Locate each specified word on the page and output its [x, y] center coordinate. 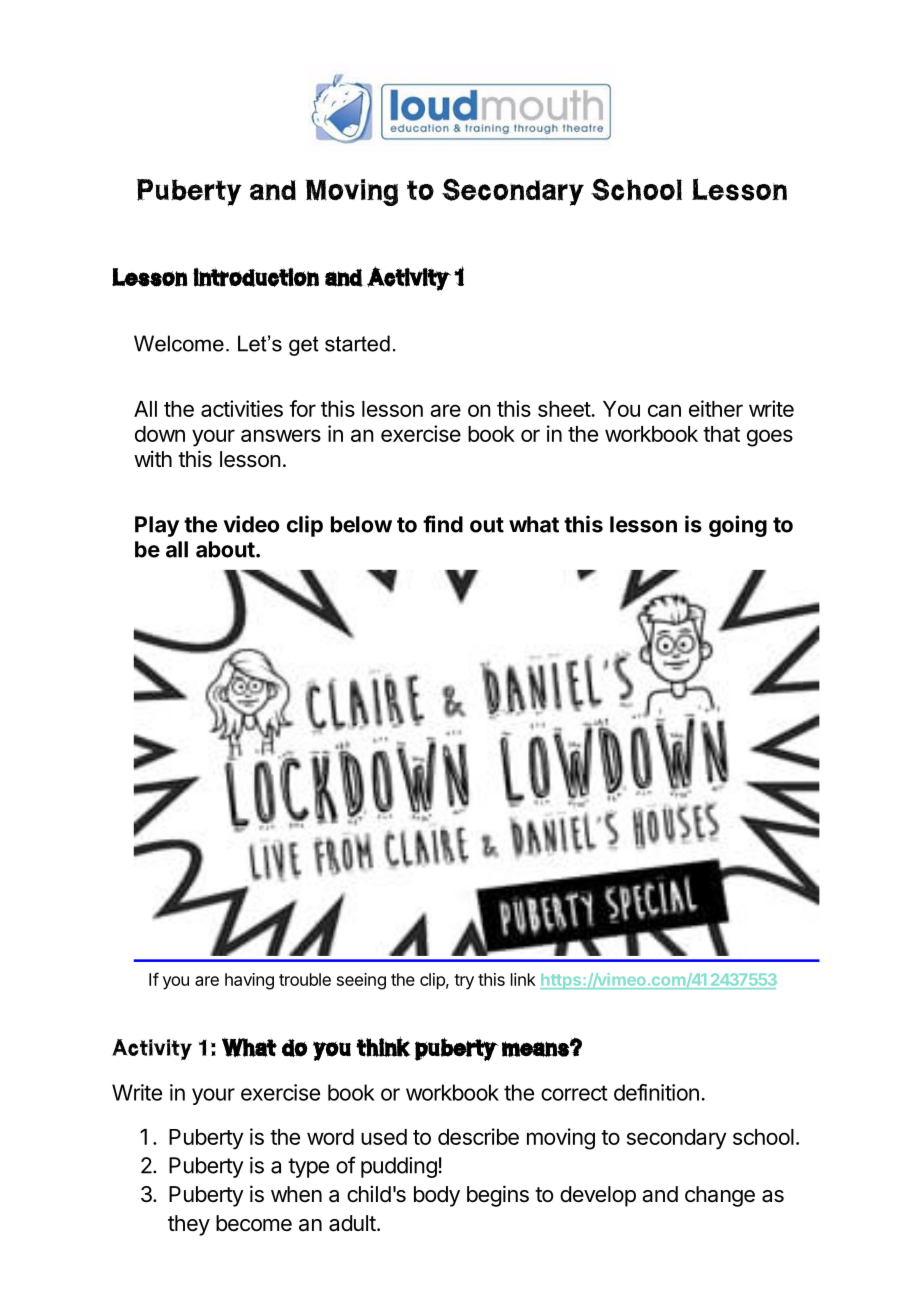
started [357, 343]
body [437, 1196]
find [443, 524]
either [716, 408]
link [523, 979]
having [249, 981]
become [254, 1223]
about [225, 549]
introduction [256, 277]
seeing [361, 981]
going [738, 526]
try [464, 982]
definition [656, 1092]
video [251, 524]
